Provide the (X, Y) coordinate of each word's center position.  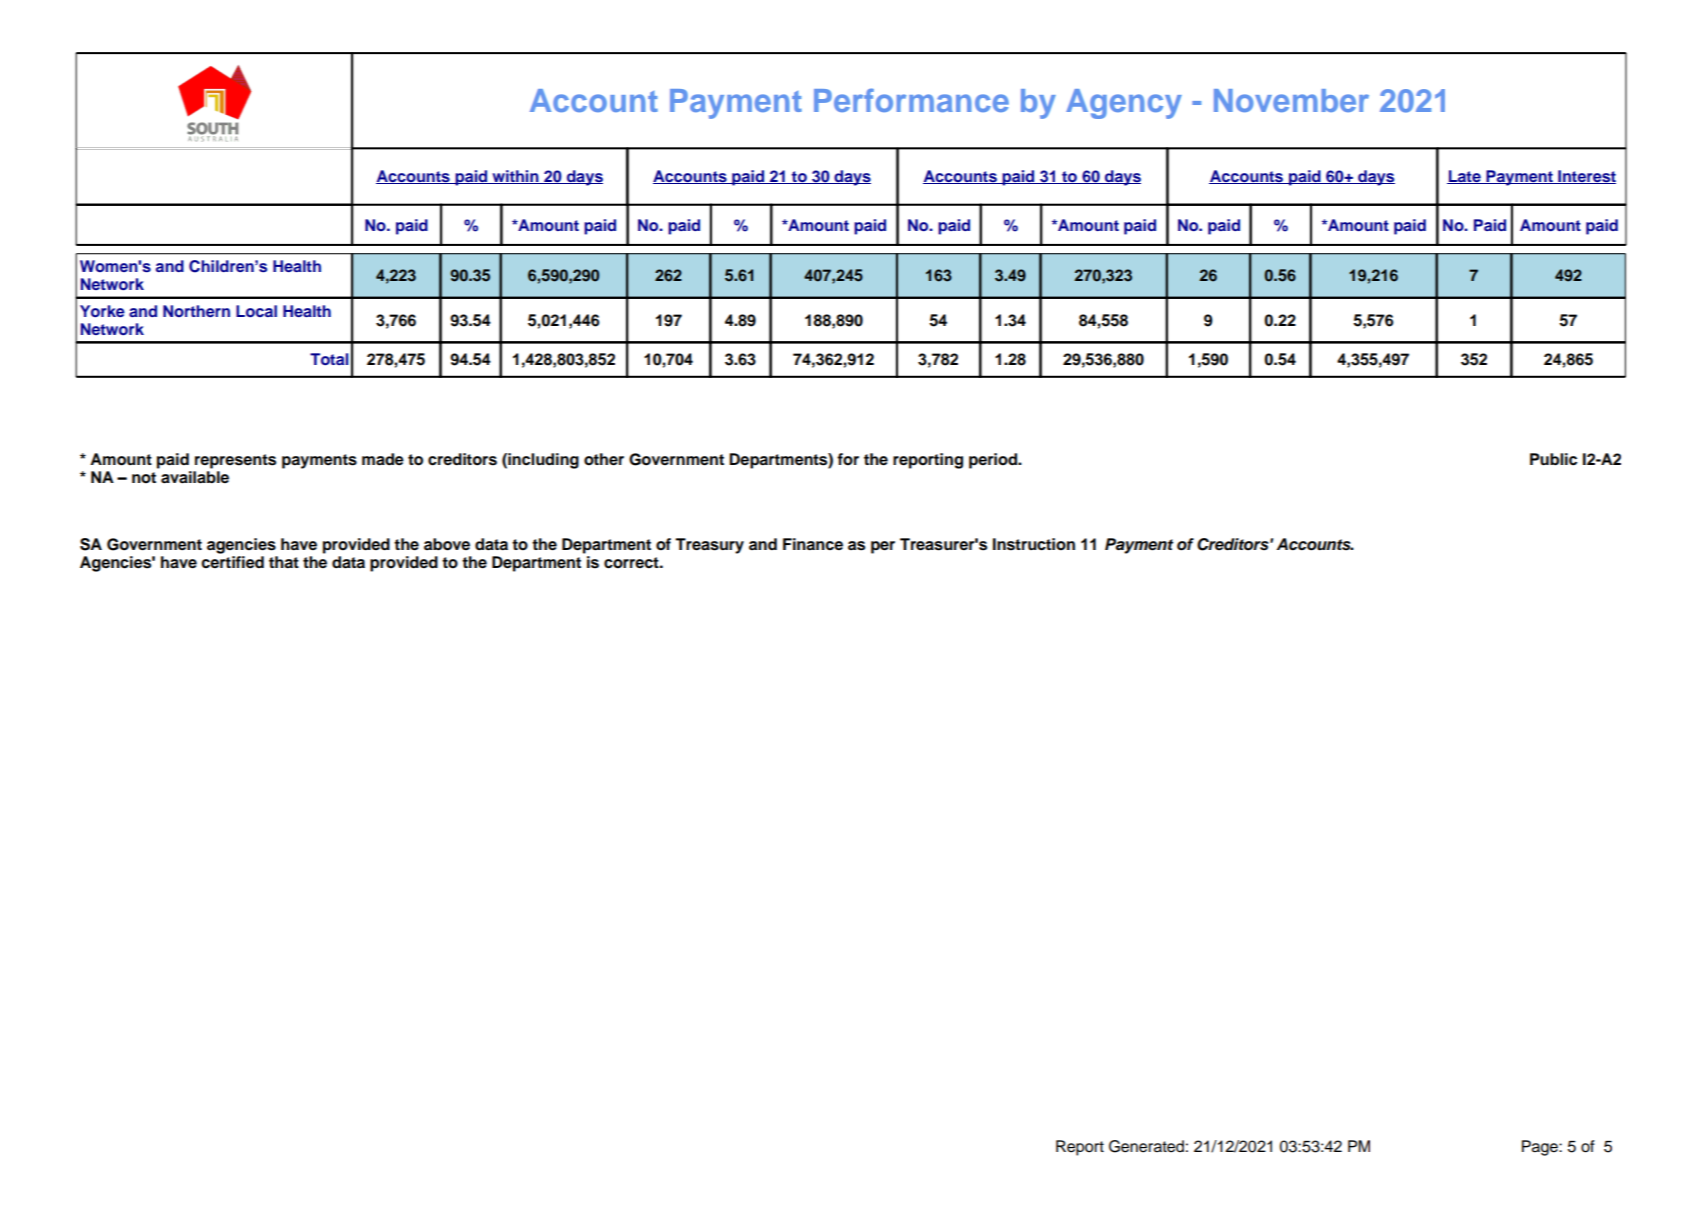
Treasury (709, 546)
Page (1541, 1148)
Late (1465, 177)
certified (232, 562)
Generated (1146, 1146)
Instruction (1034, 544)
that (284, 562)
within (515, 177)
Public (1553, 459)
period (994, 461)
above (447, 544)
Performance (911, 100)
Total (329, 359)
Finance (813, 544)
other (604, 459)
